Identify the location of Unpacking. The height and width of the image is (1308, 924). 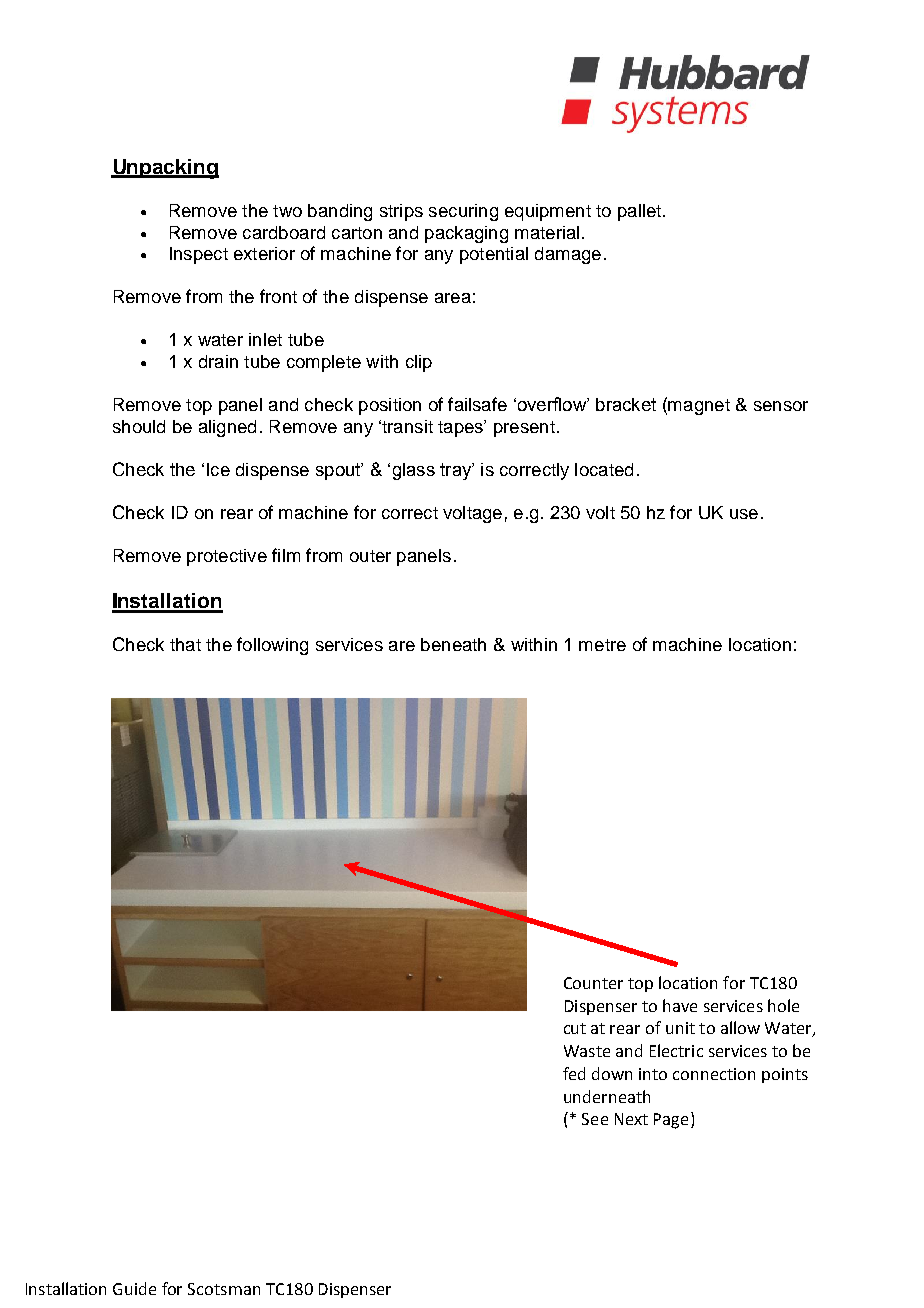
(165, 169).
